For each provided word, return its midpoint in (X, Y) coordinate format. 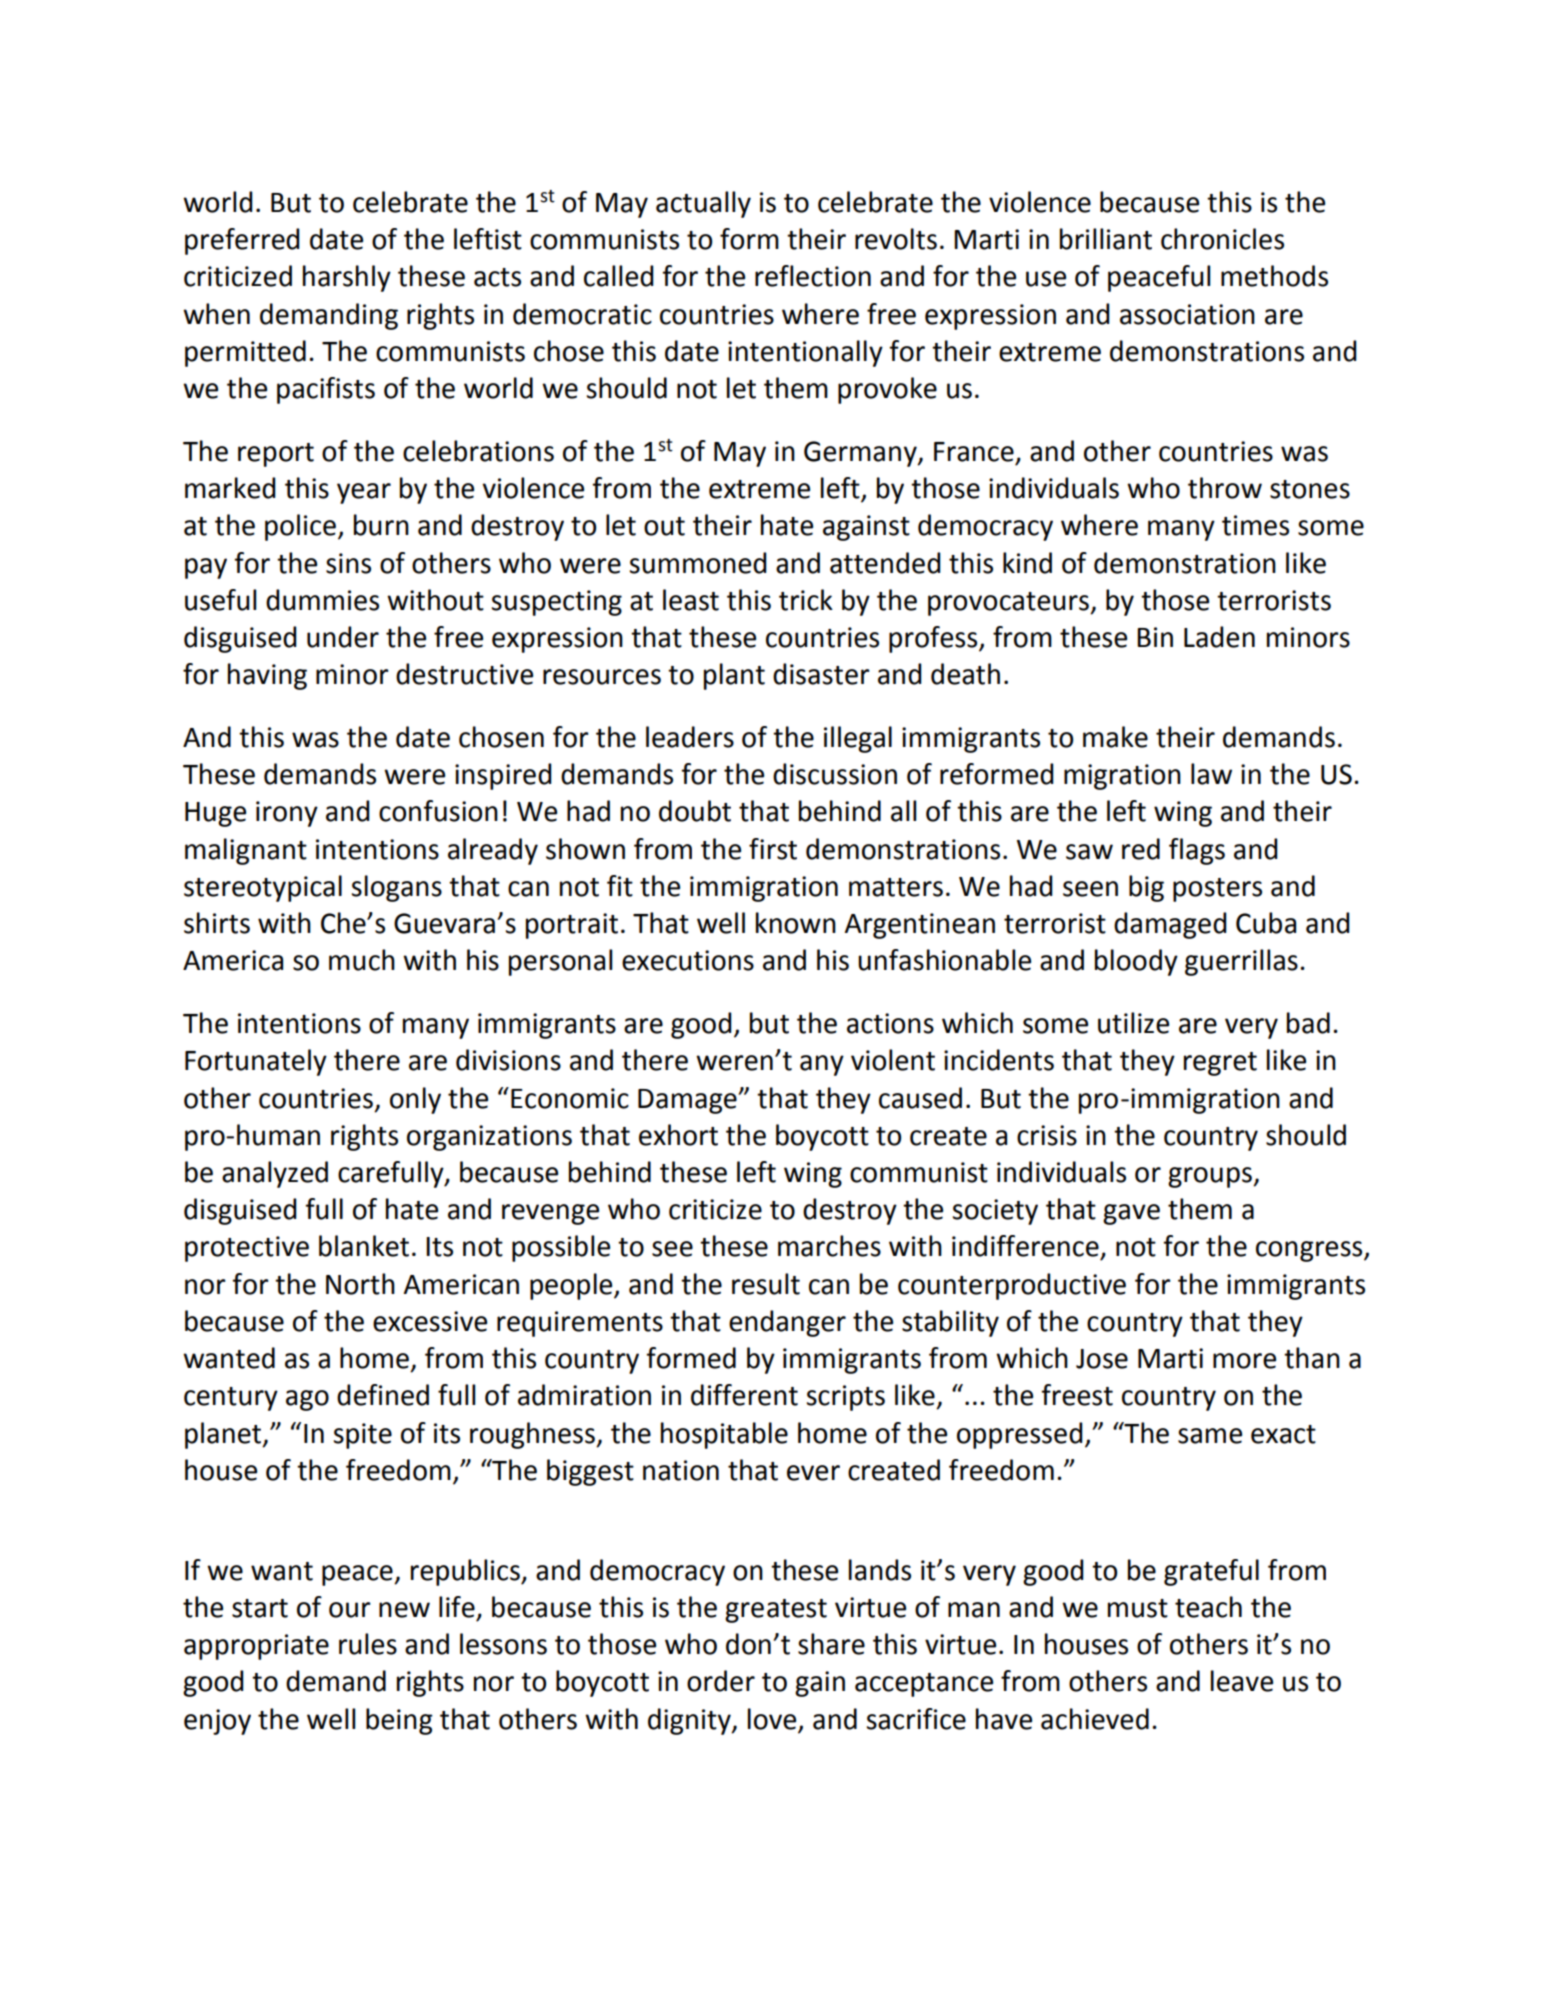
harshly (347, 278)
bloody (1136, 962)
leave (1242, 1681)
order (721, 1681)
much (362, 960)
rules (368, 1644)
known (796, 923)
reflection (813, 276)
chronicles (1222, 239)
